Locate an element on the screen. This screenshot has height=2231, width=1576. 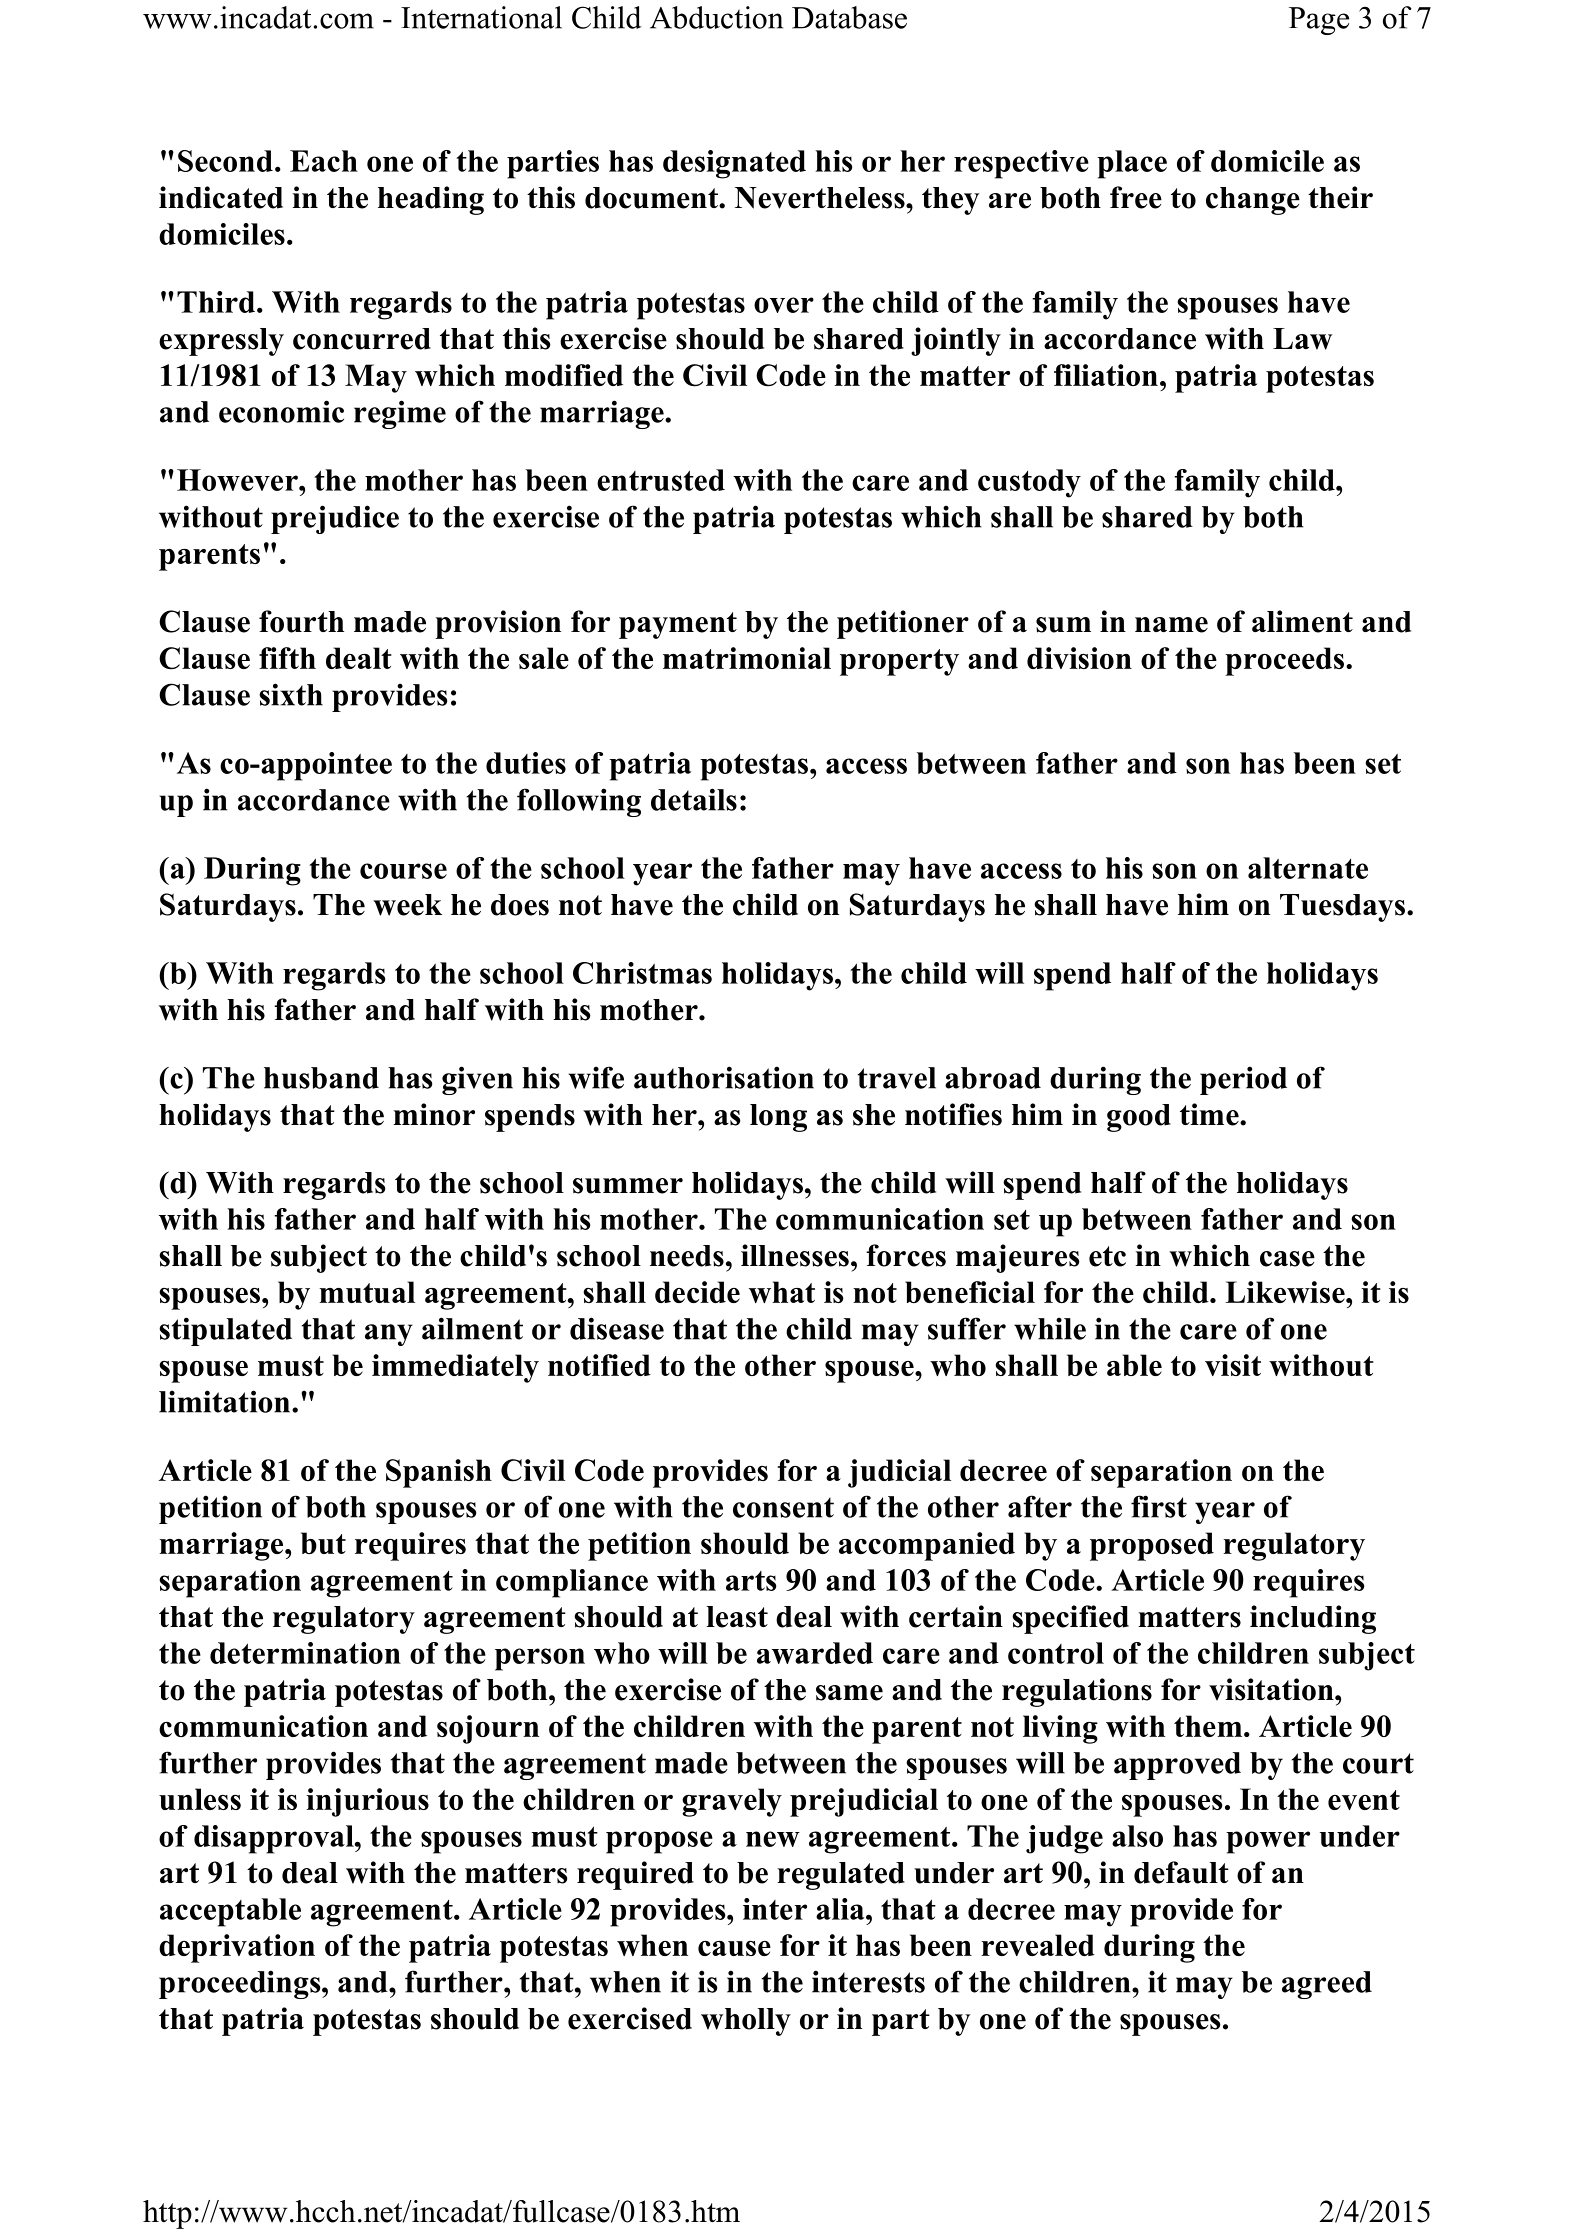
Each is located at coordinates (324, 161).
